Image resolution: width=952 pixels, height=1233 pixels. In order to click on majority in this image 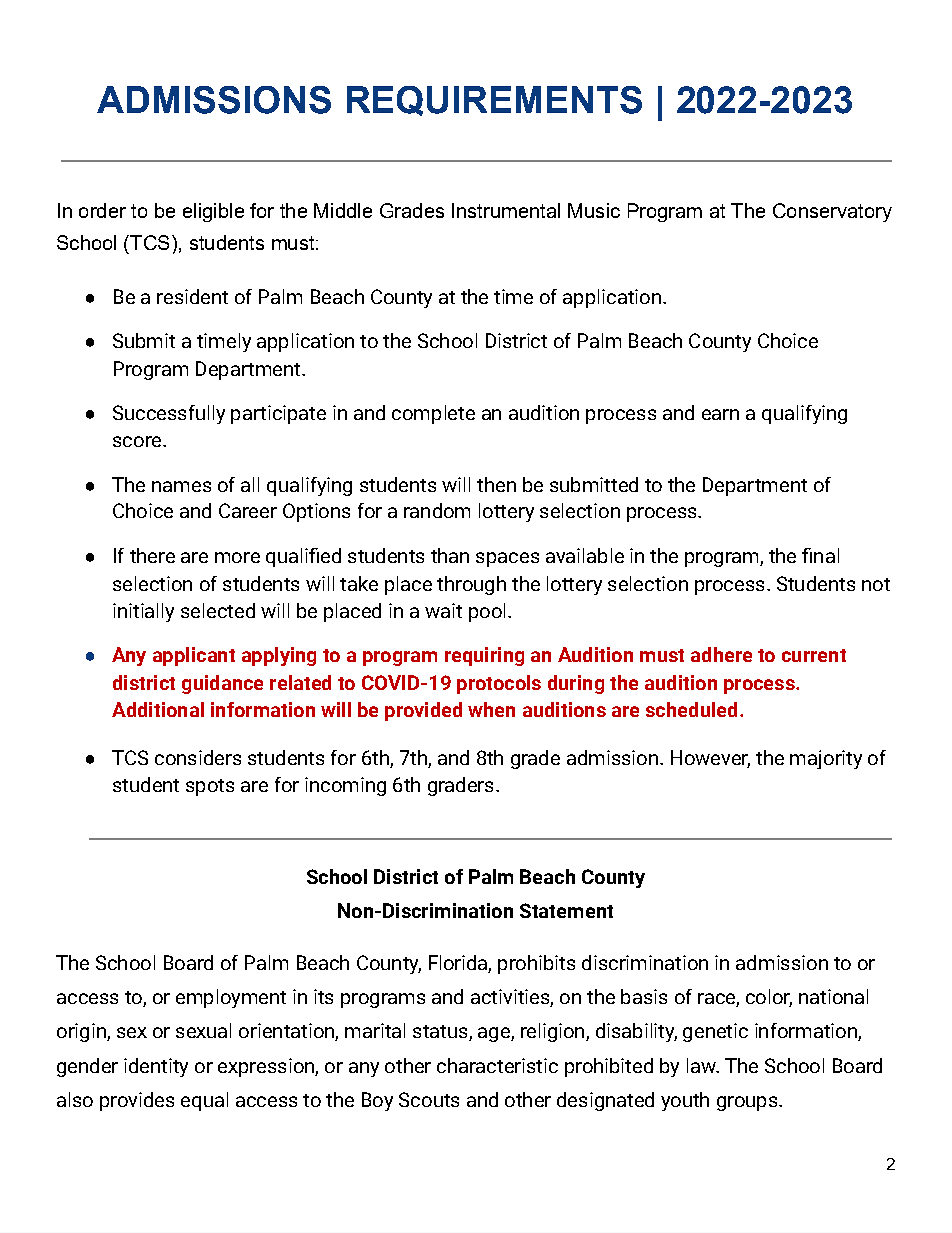, I will do `click(826, 759)`.
